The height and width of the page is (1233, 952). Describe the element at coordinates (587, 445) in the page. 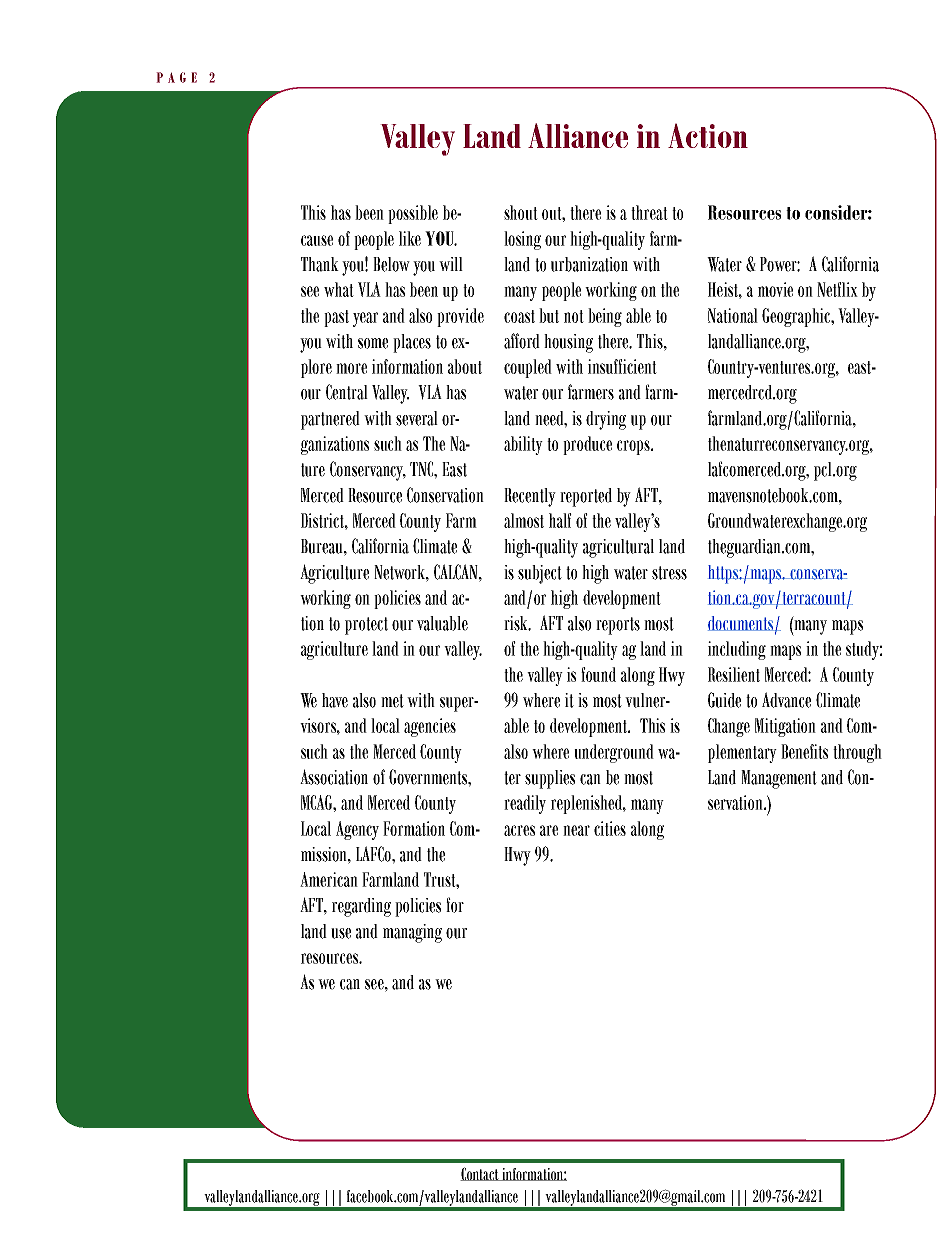

I see `produce` at that location.
